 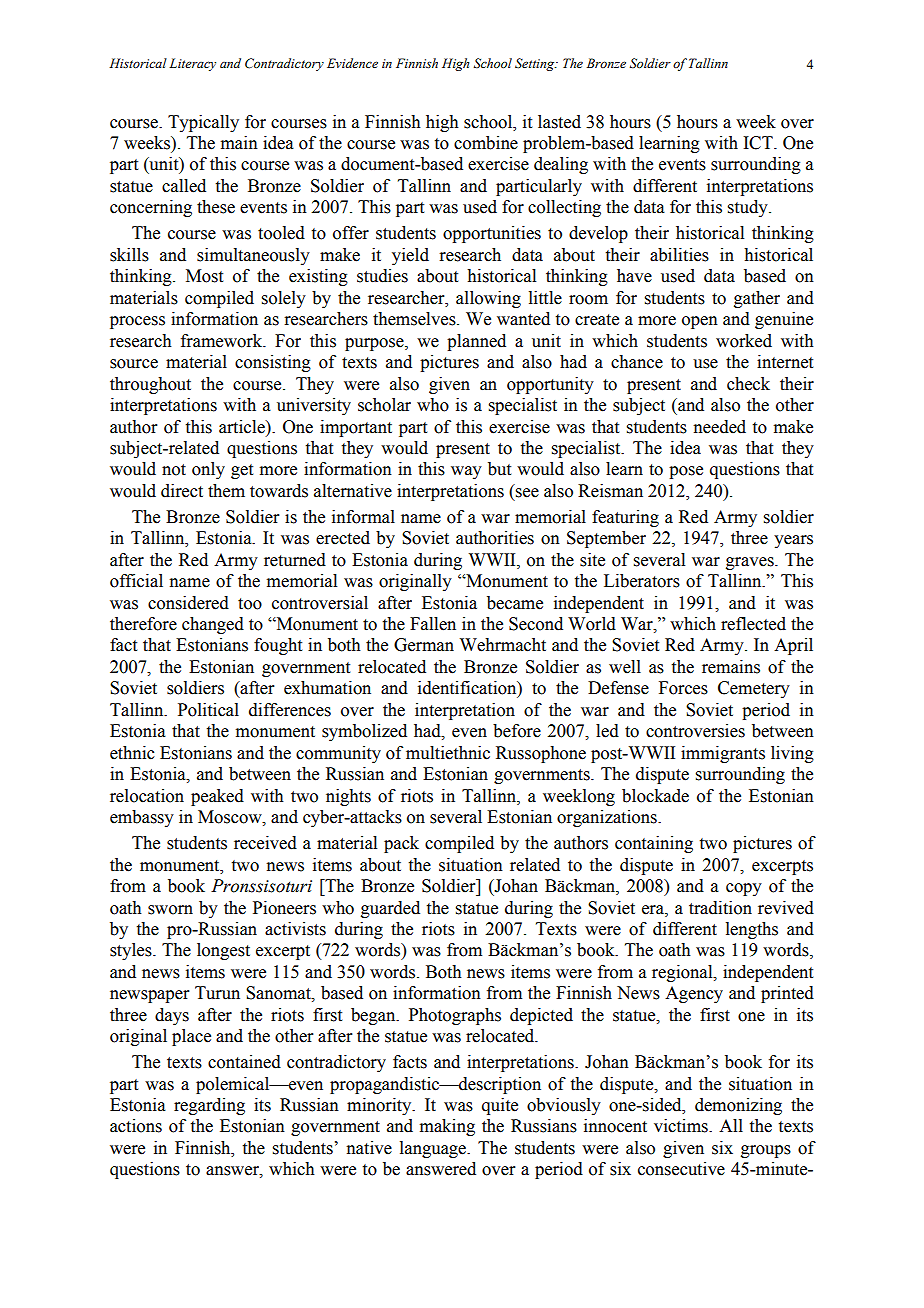 What do you see at coordinates (682, 1126) in the screenshot?
I see `victims` at bounding box center [682, 1126].
